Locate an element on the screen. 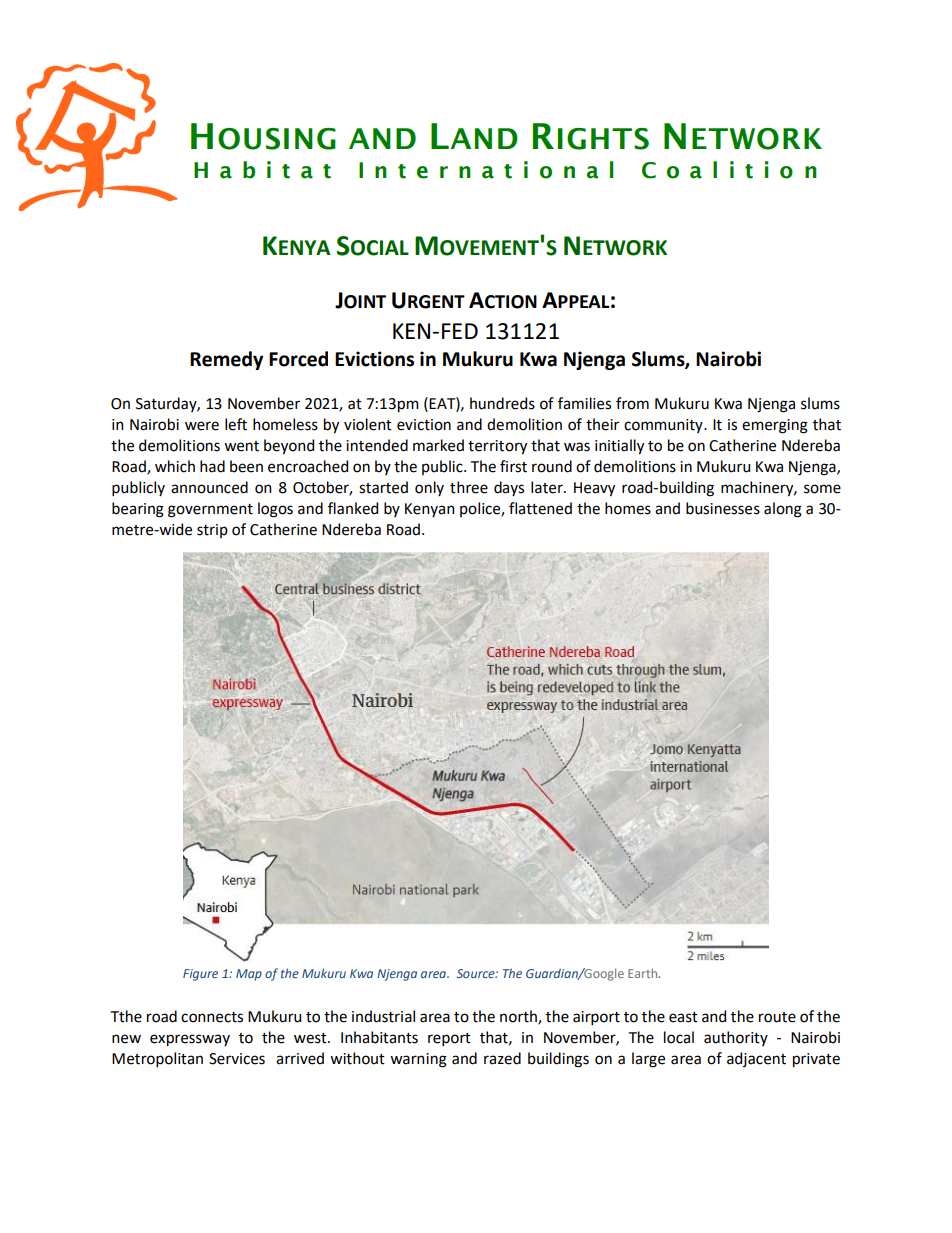 The width and height of the screenshot is (952, 1233). Earth is located at coordinates (644, 973).
